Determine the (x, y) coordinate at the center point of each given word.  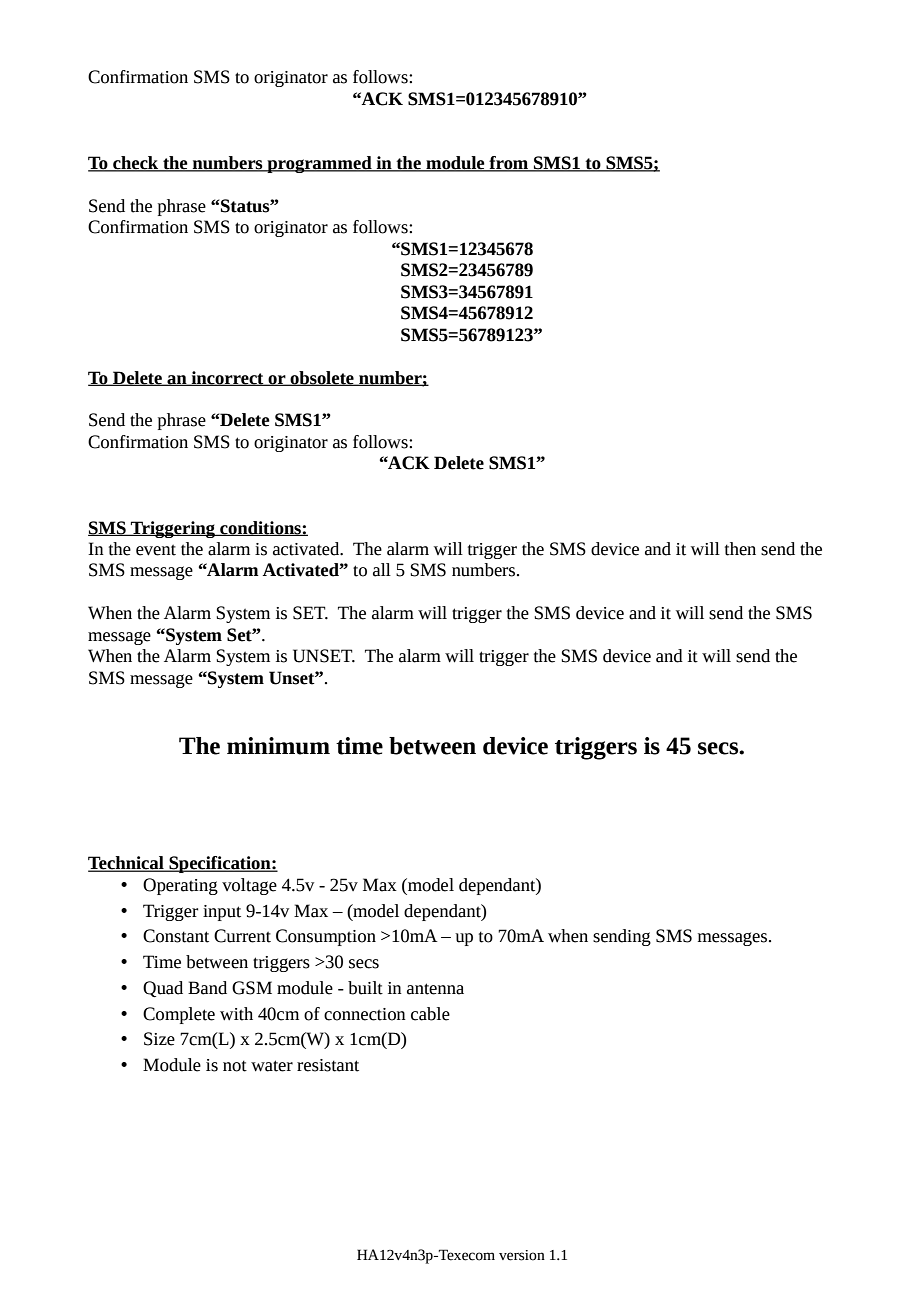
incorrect (227, 378)
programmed (319, 164)
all (382, 570)
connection (365, 1014)
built (365, 988)
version (522, 1255)
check (136, 164)
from (509, 164)
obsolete (322, 378)
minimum (278, 746)
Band (207, 988)
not (235, 1066)
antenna (435, 989)
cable (430, 1014)
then (740, 549)
